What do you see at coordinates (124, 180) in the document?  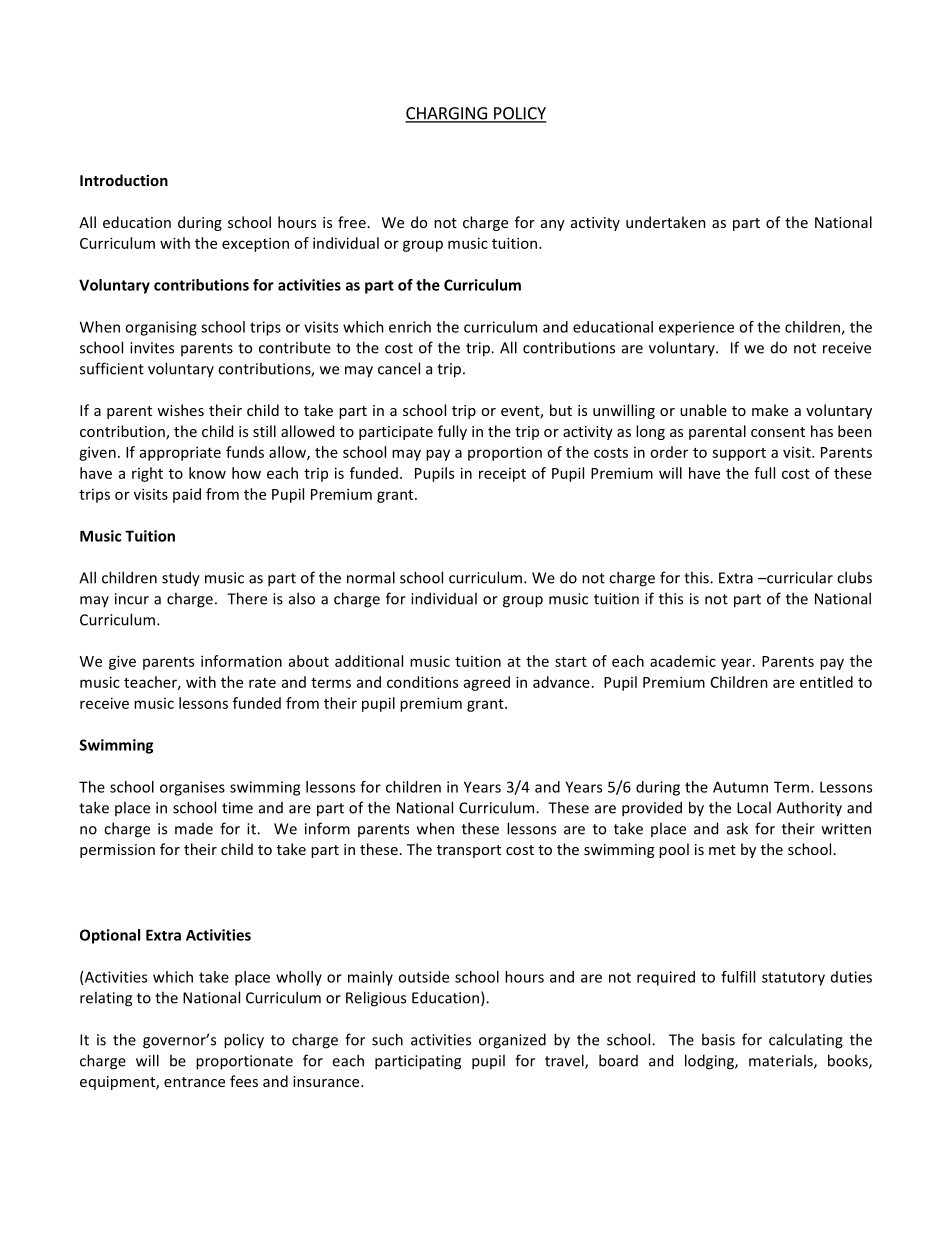 I see `Introduction` at bounding box center [124, 180].
